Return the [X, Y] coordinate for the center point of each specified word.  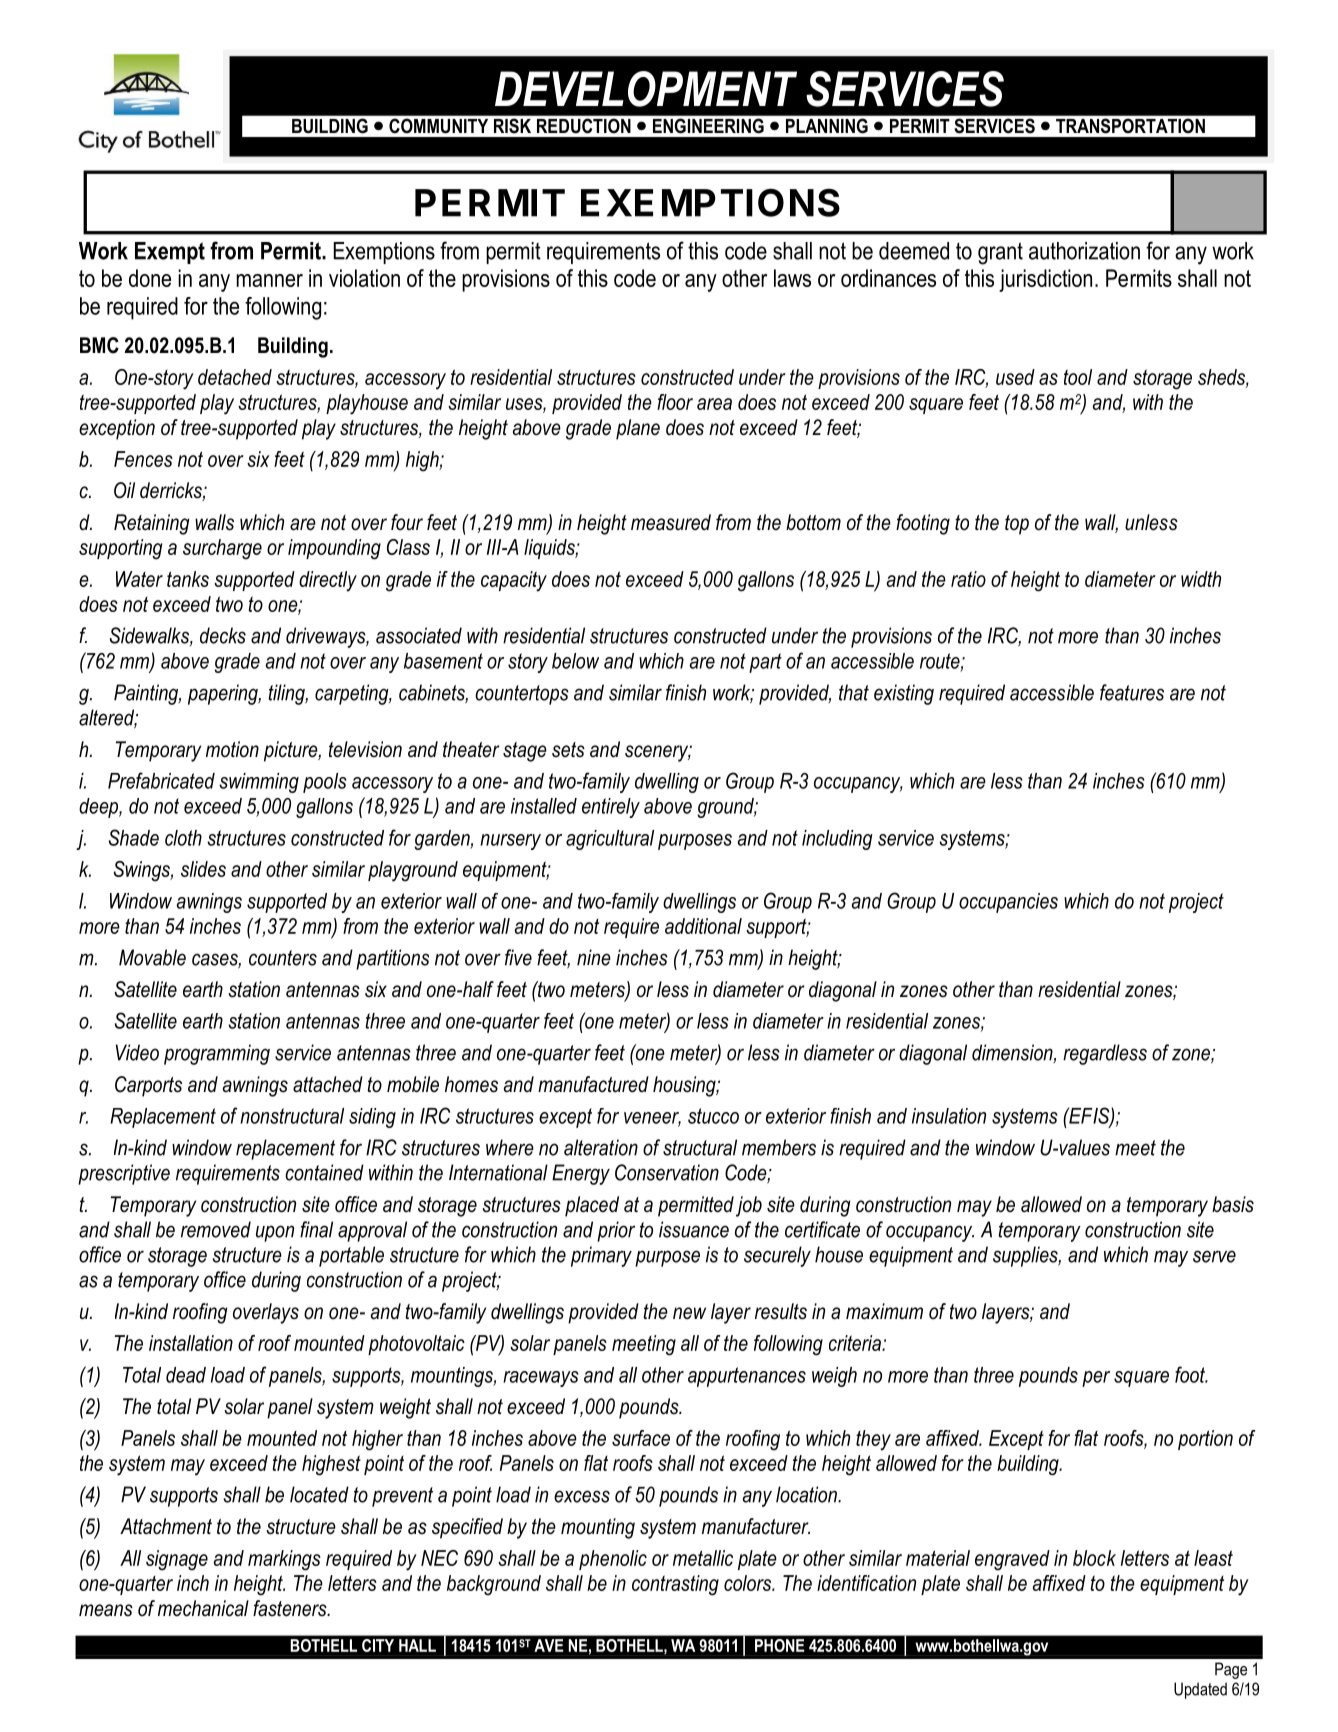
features [1132, 692]
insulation [949, 1116]
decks [223, 635]
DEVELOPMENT [646, 89]
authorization [1084, 251]
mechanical [203, 1608]
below [575, 661]
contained [324, 1172]
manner [269, 280]
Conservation [667, 1172]
